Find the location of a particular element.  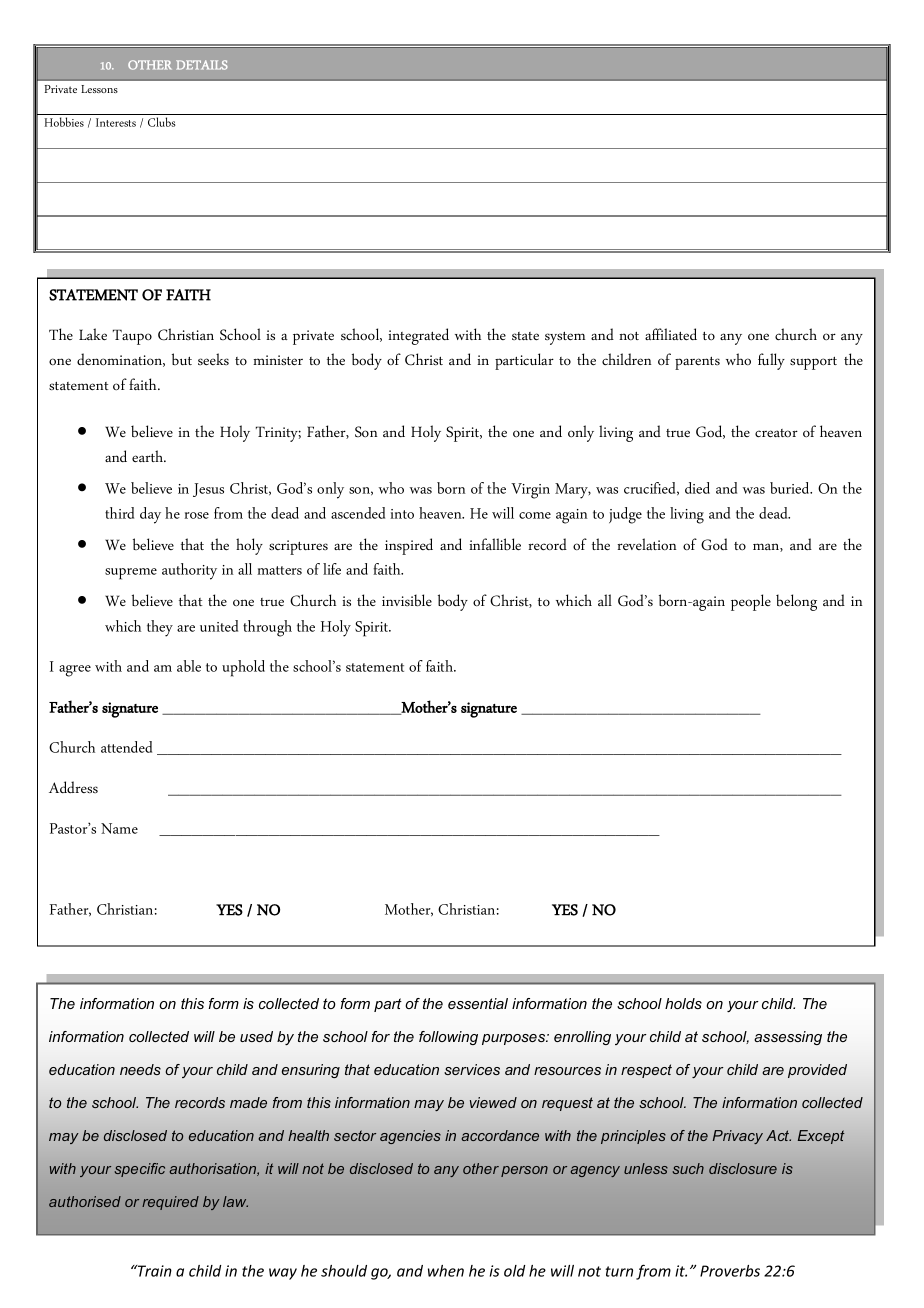

but is located at coordinates (182, 359).
